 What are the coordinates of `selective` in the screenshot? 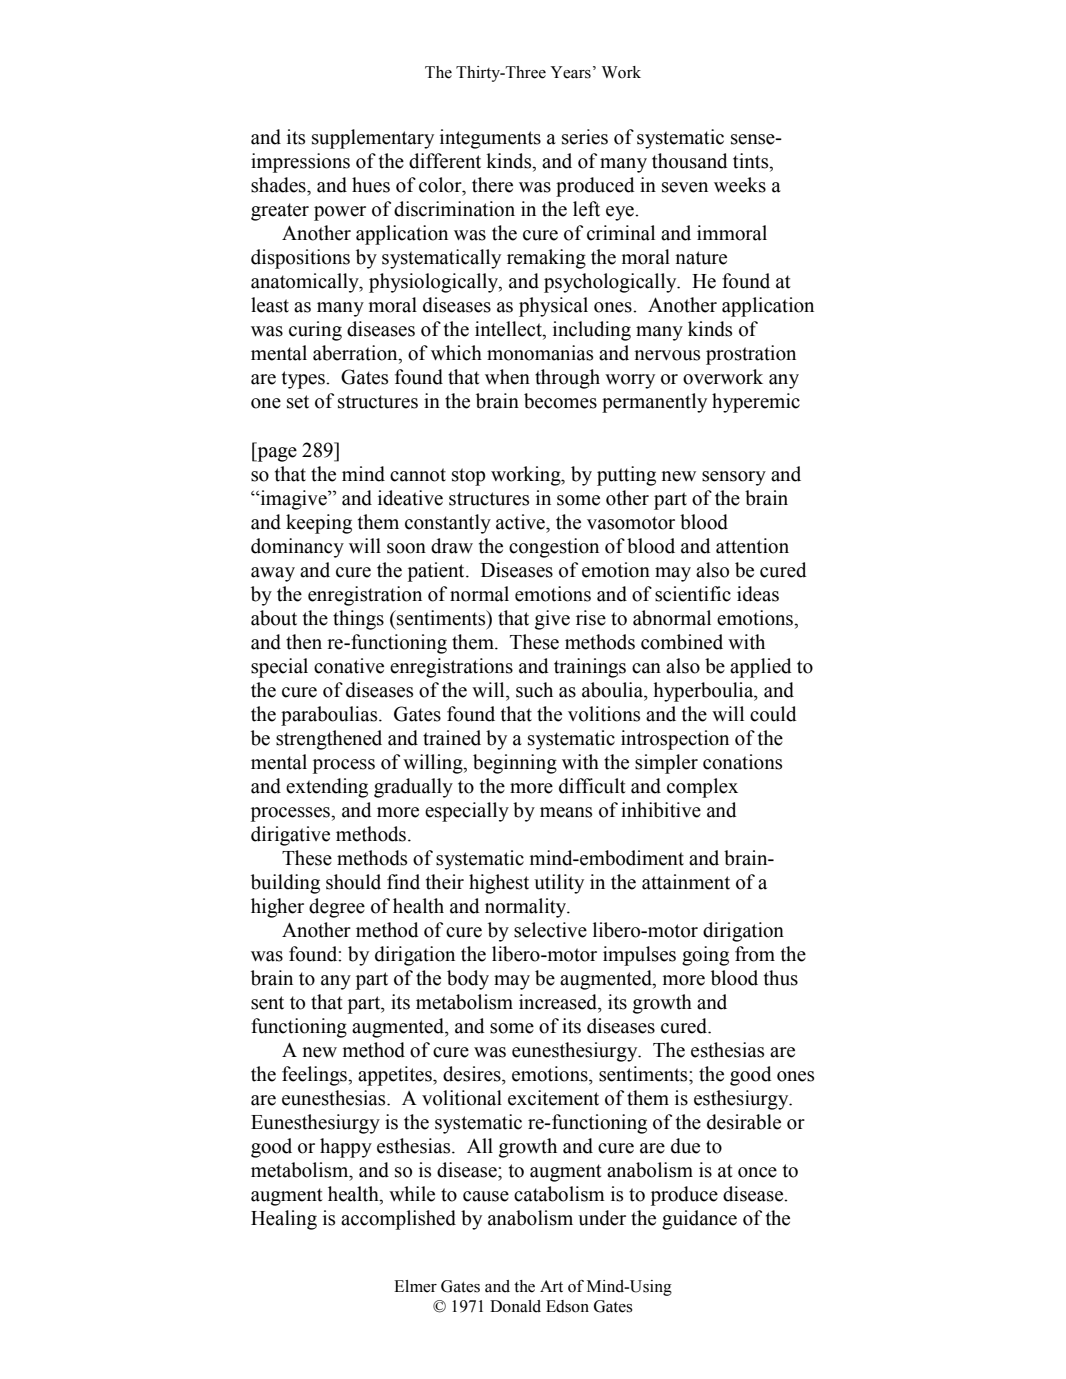 It's located at (550, 930).
